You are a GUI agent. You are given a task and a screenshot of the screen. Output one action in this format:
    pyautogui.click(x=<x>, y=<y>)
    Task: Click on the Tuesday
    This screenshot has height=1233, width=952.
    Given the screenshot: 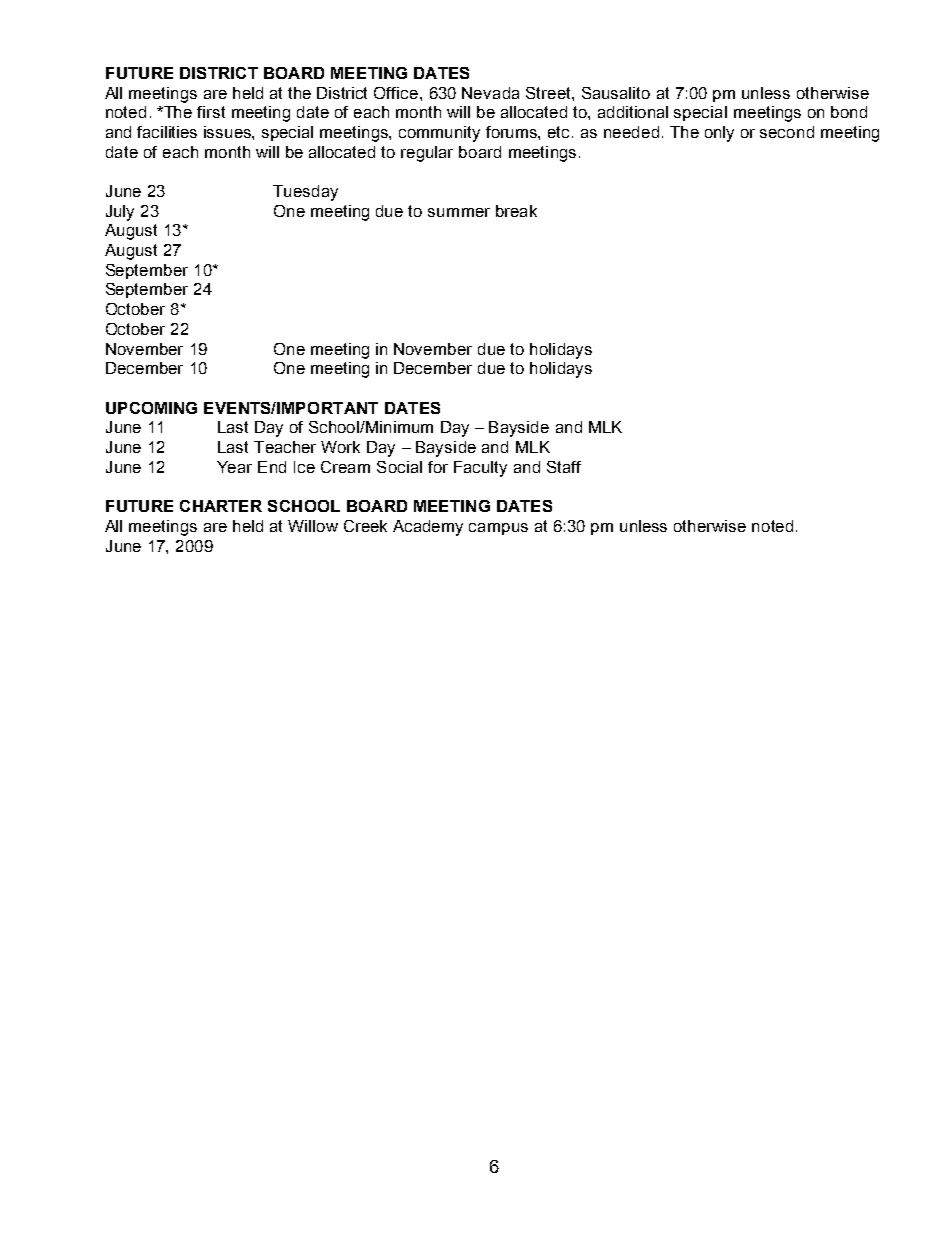 What is the action you would take?
    pyautogui.click(x=305, y=193)
